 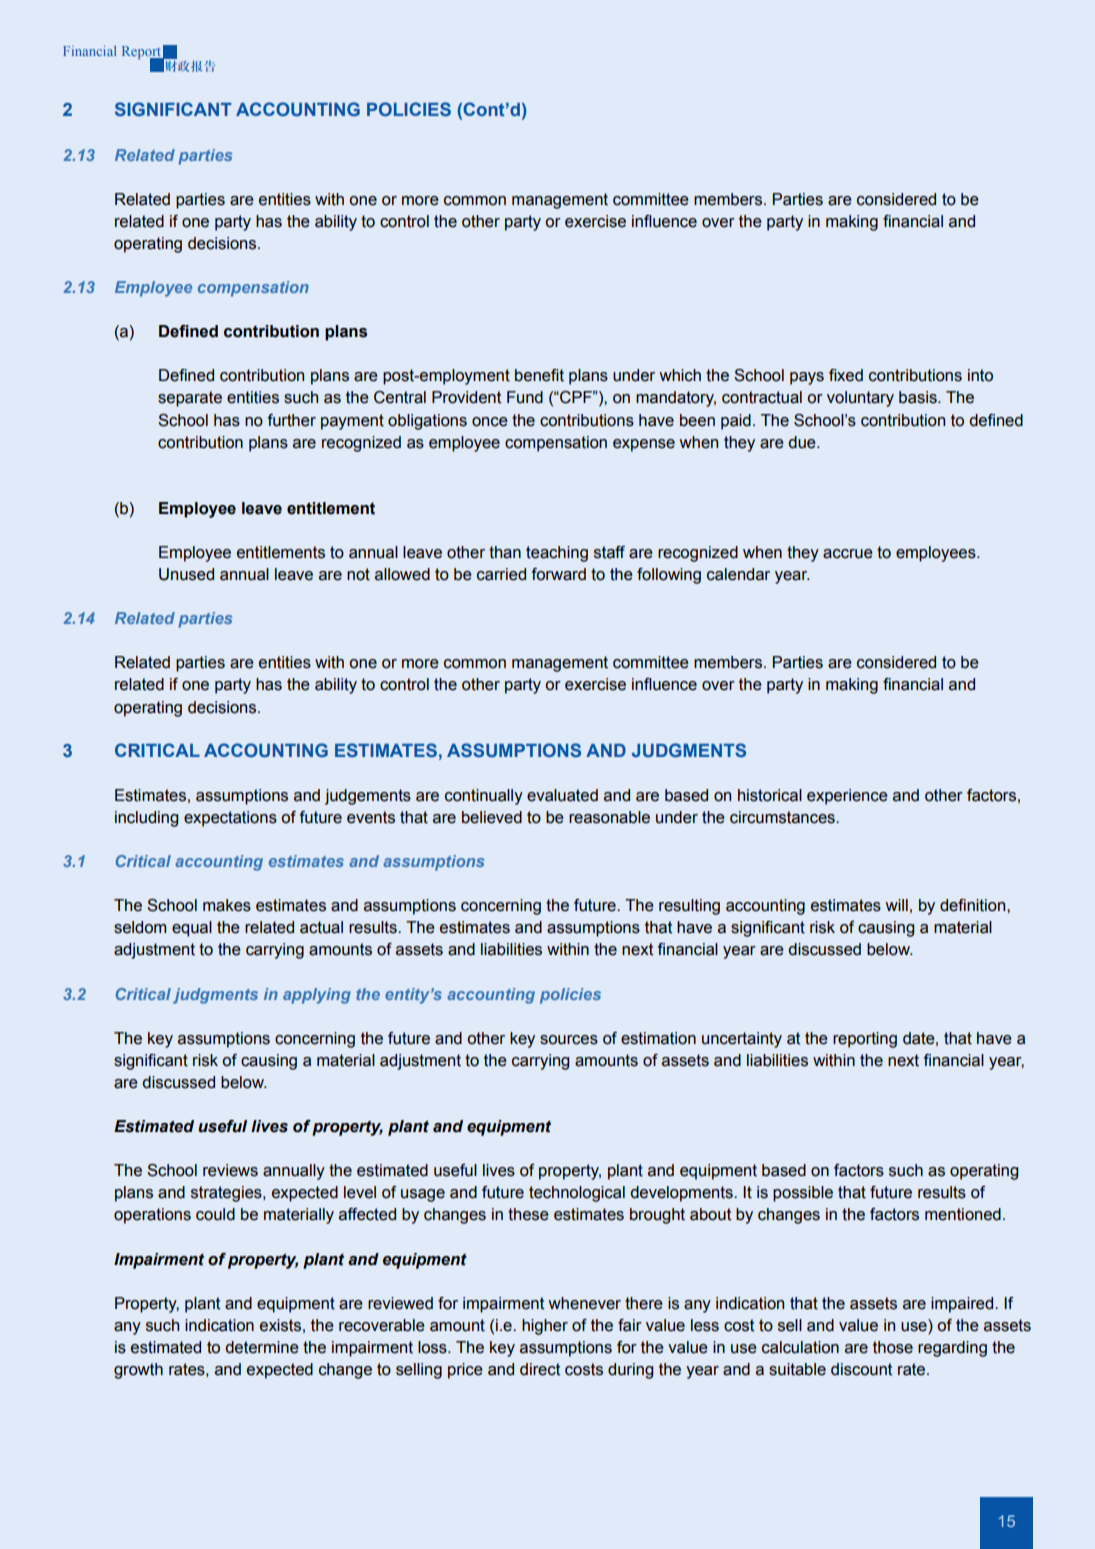 I want to click on reasonable, so click(x=609, y=817).
